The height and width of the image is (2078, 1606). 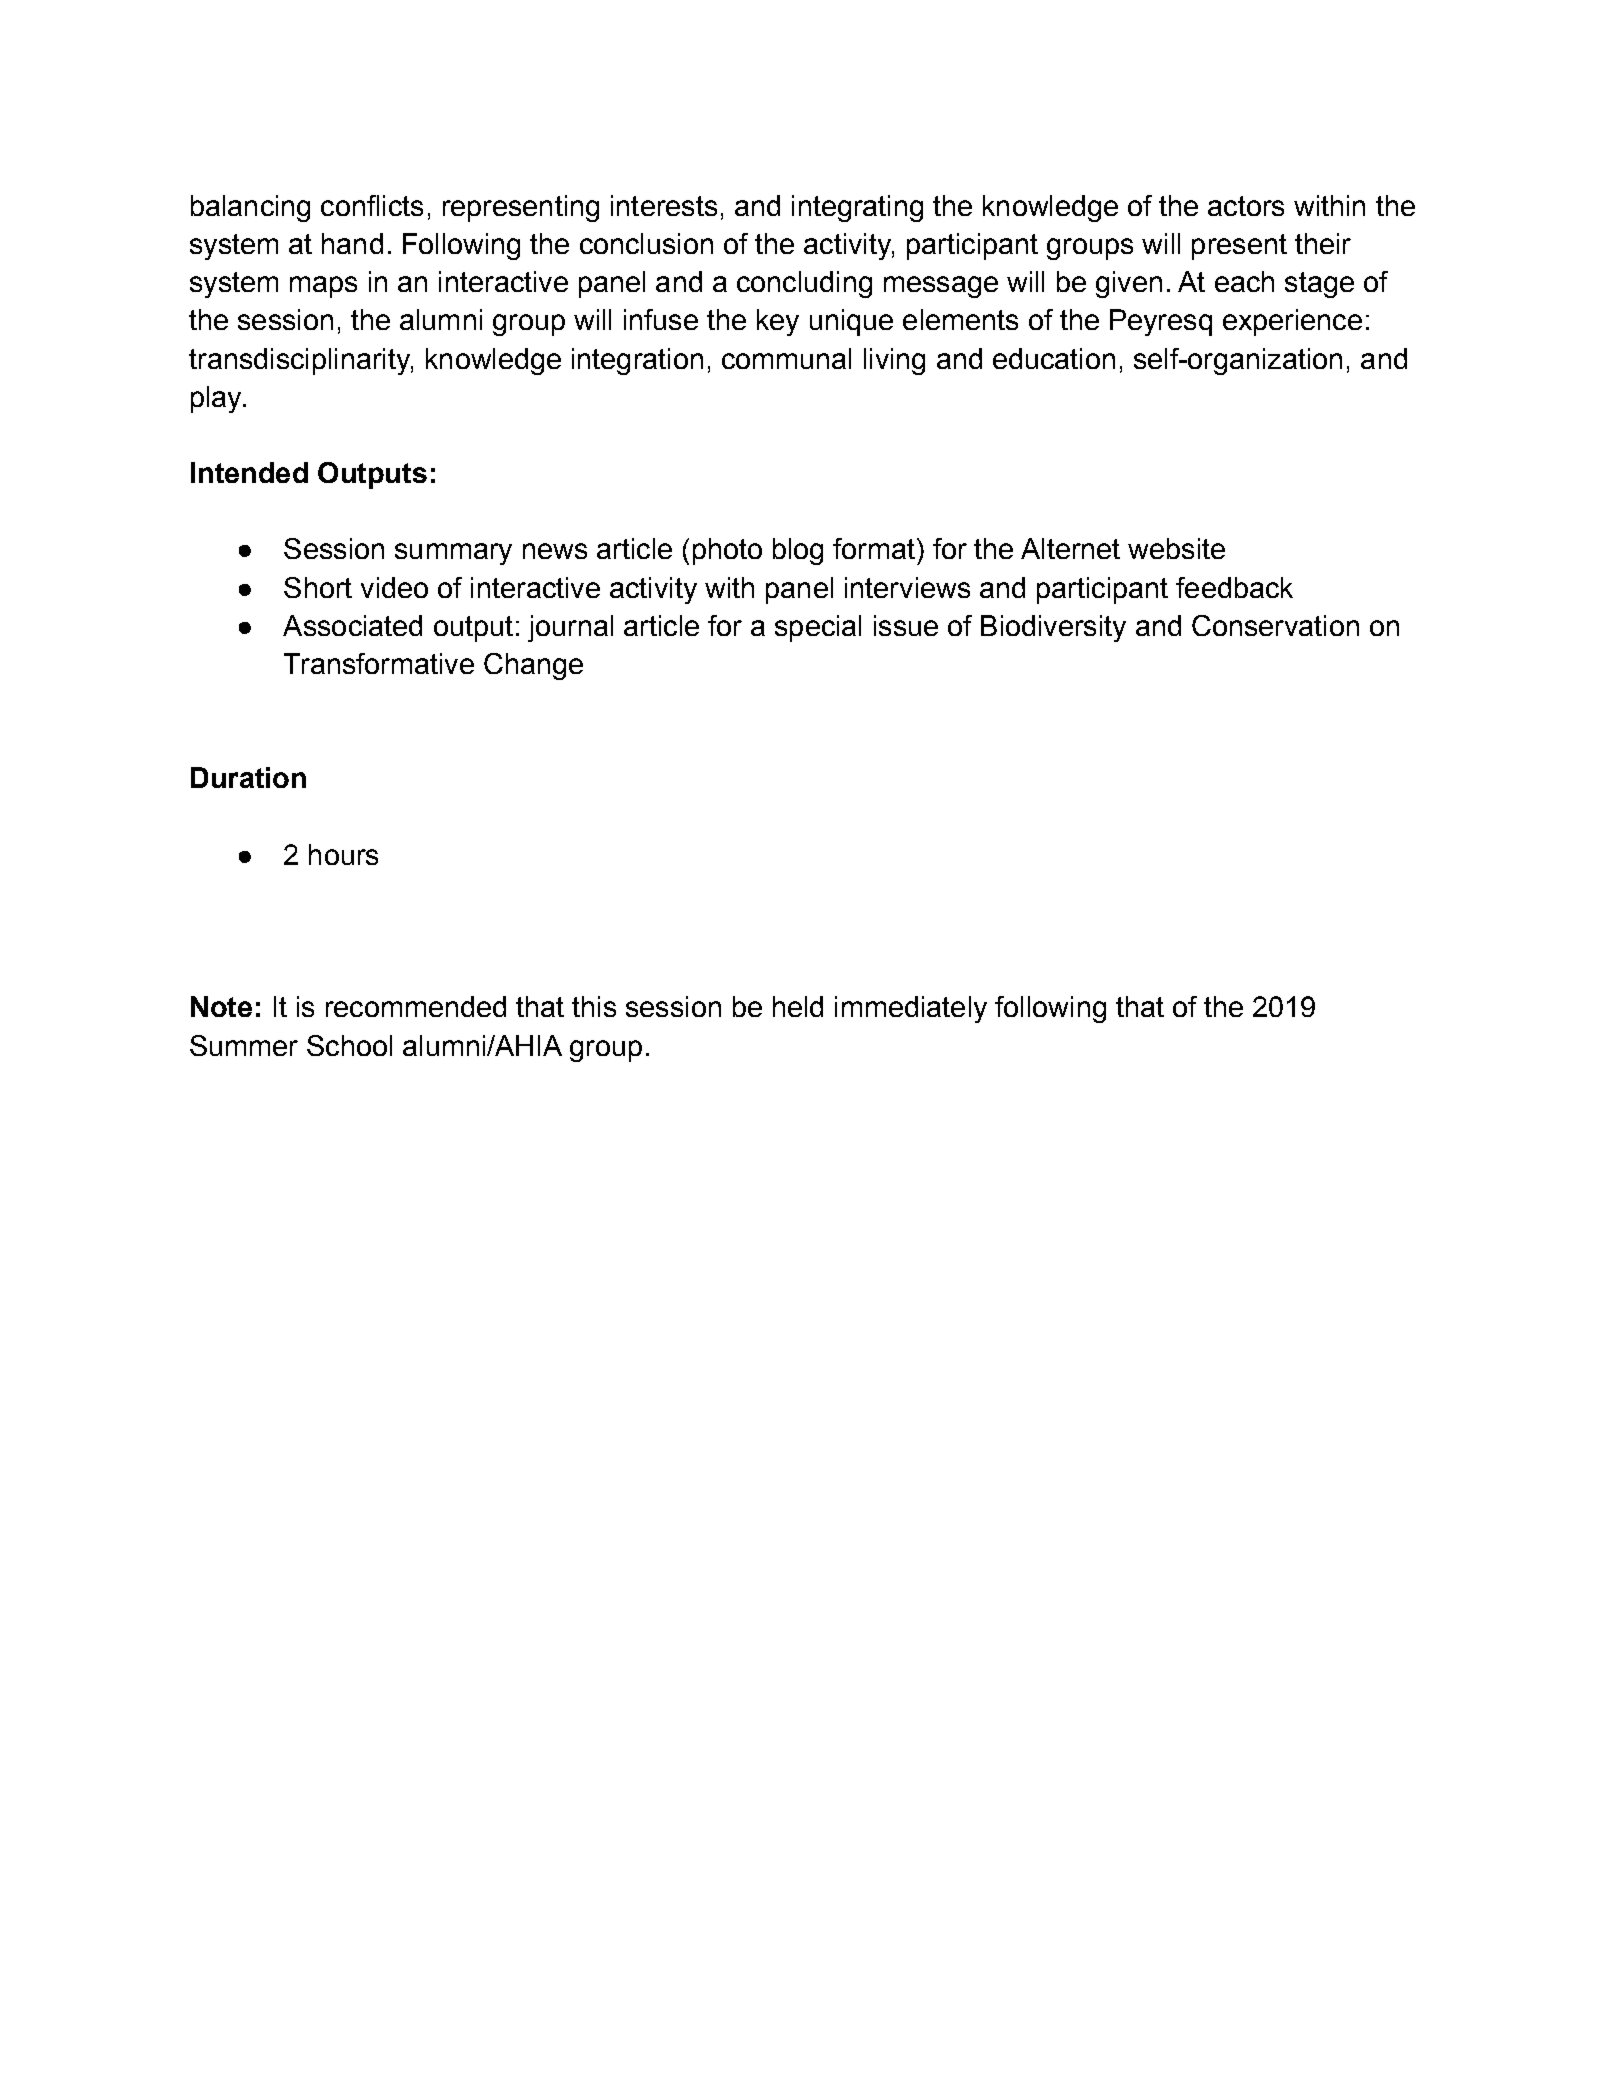 I want to click on special, so click(x=818, y=628).
